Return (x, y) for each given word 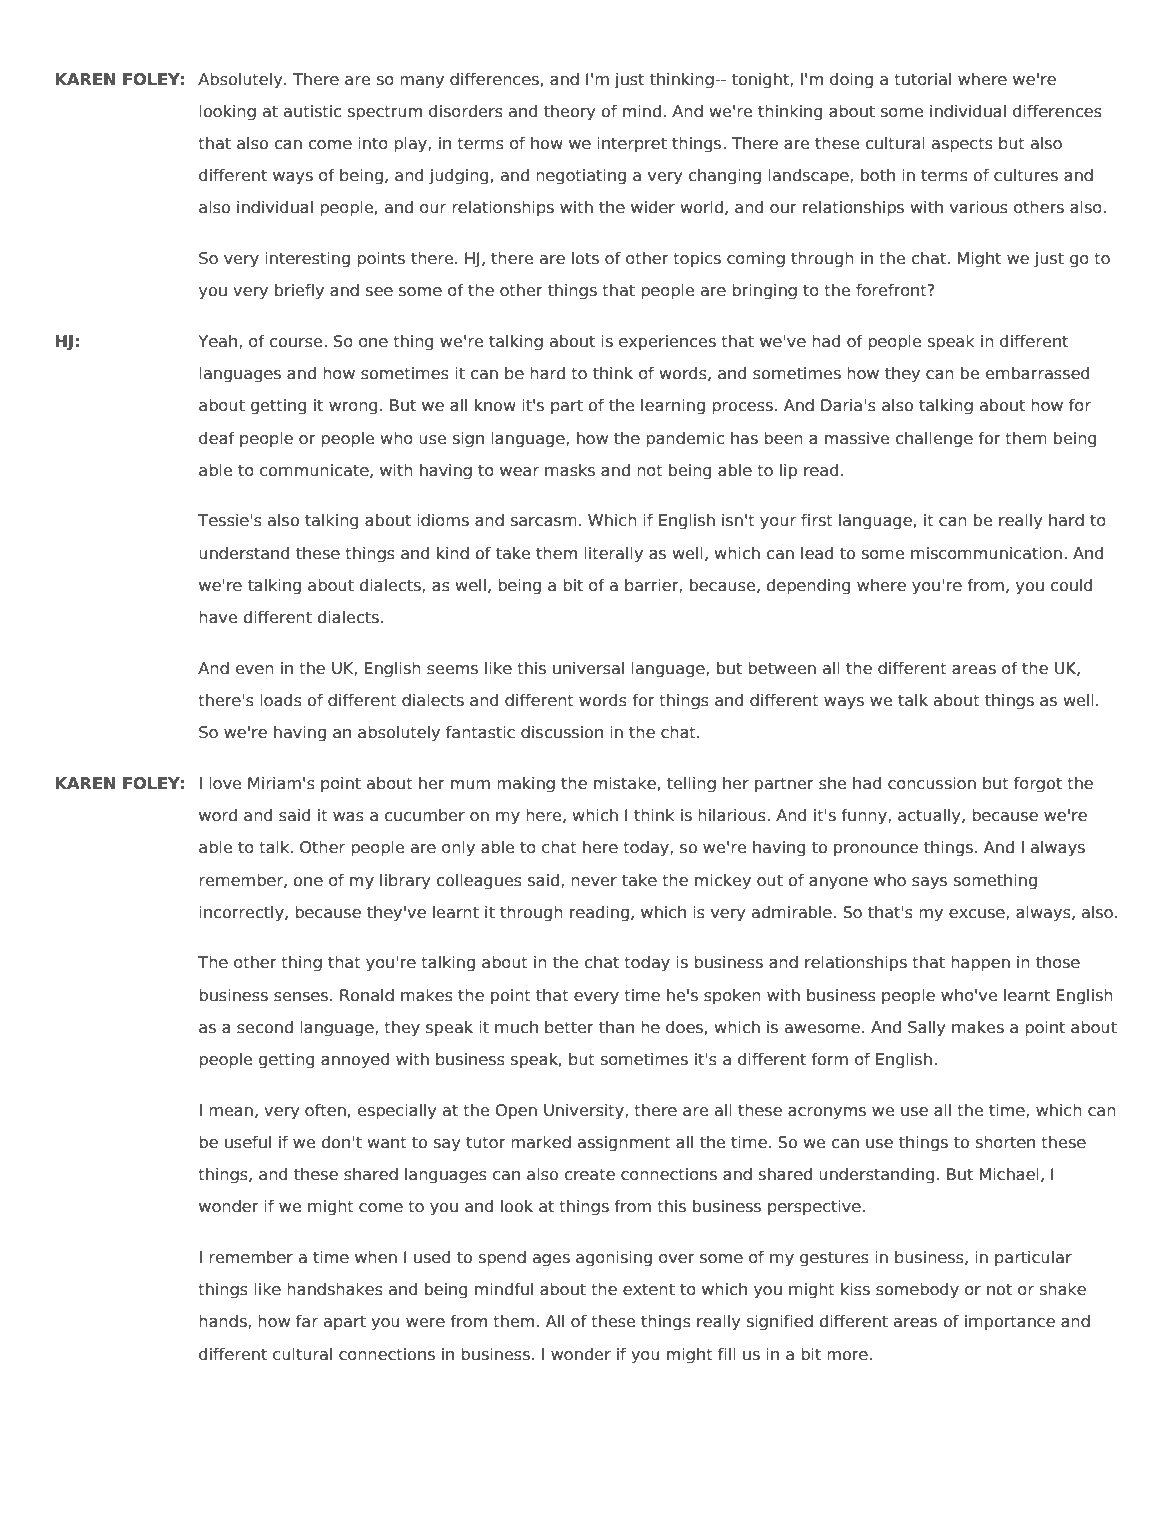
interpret (632, 144)
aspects (962, 145)
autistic (312, 111)
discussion (562, 732)
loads (281, 700)
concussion (932, 783)
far (307, 1321)
